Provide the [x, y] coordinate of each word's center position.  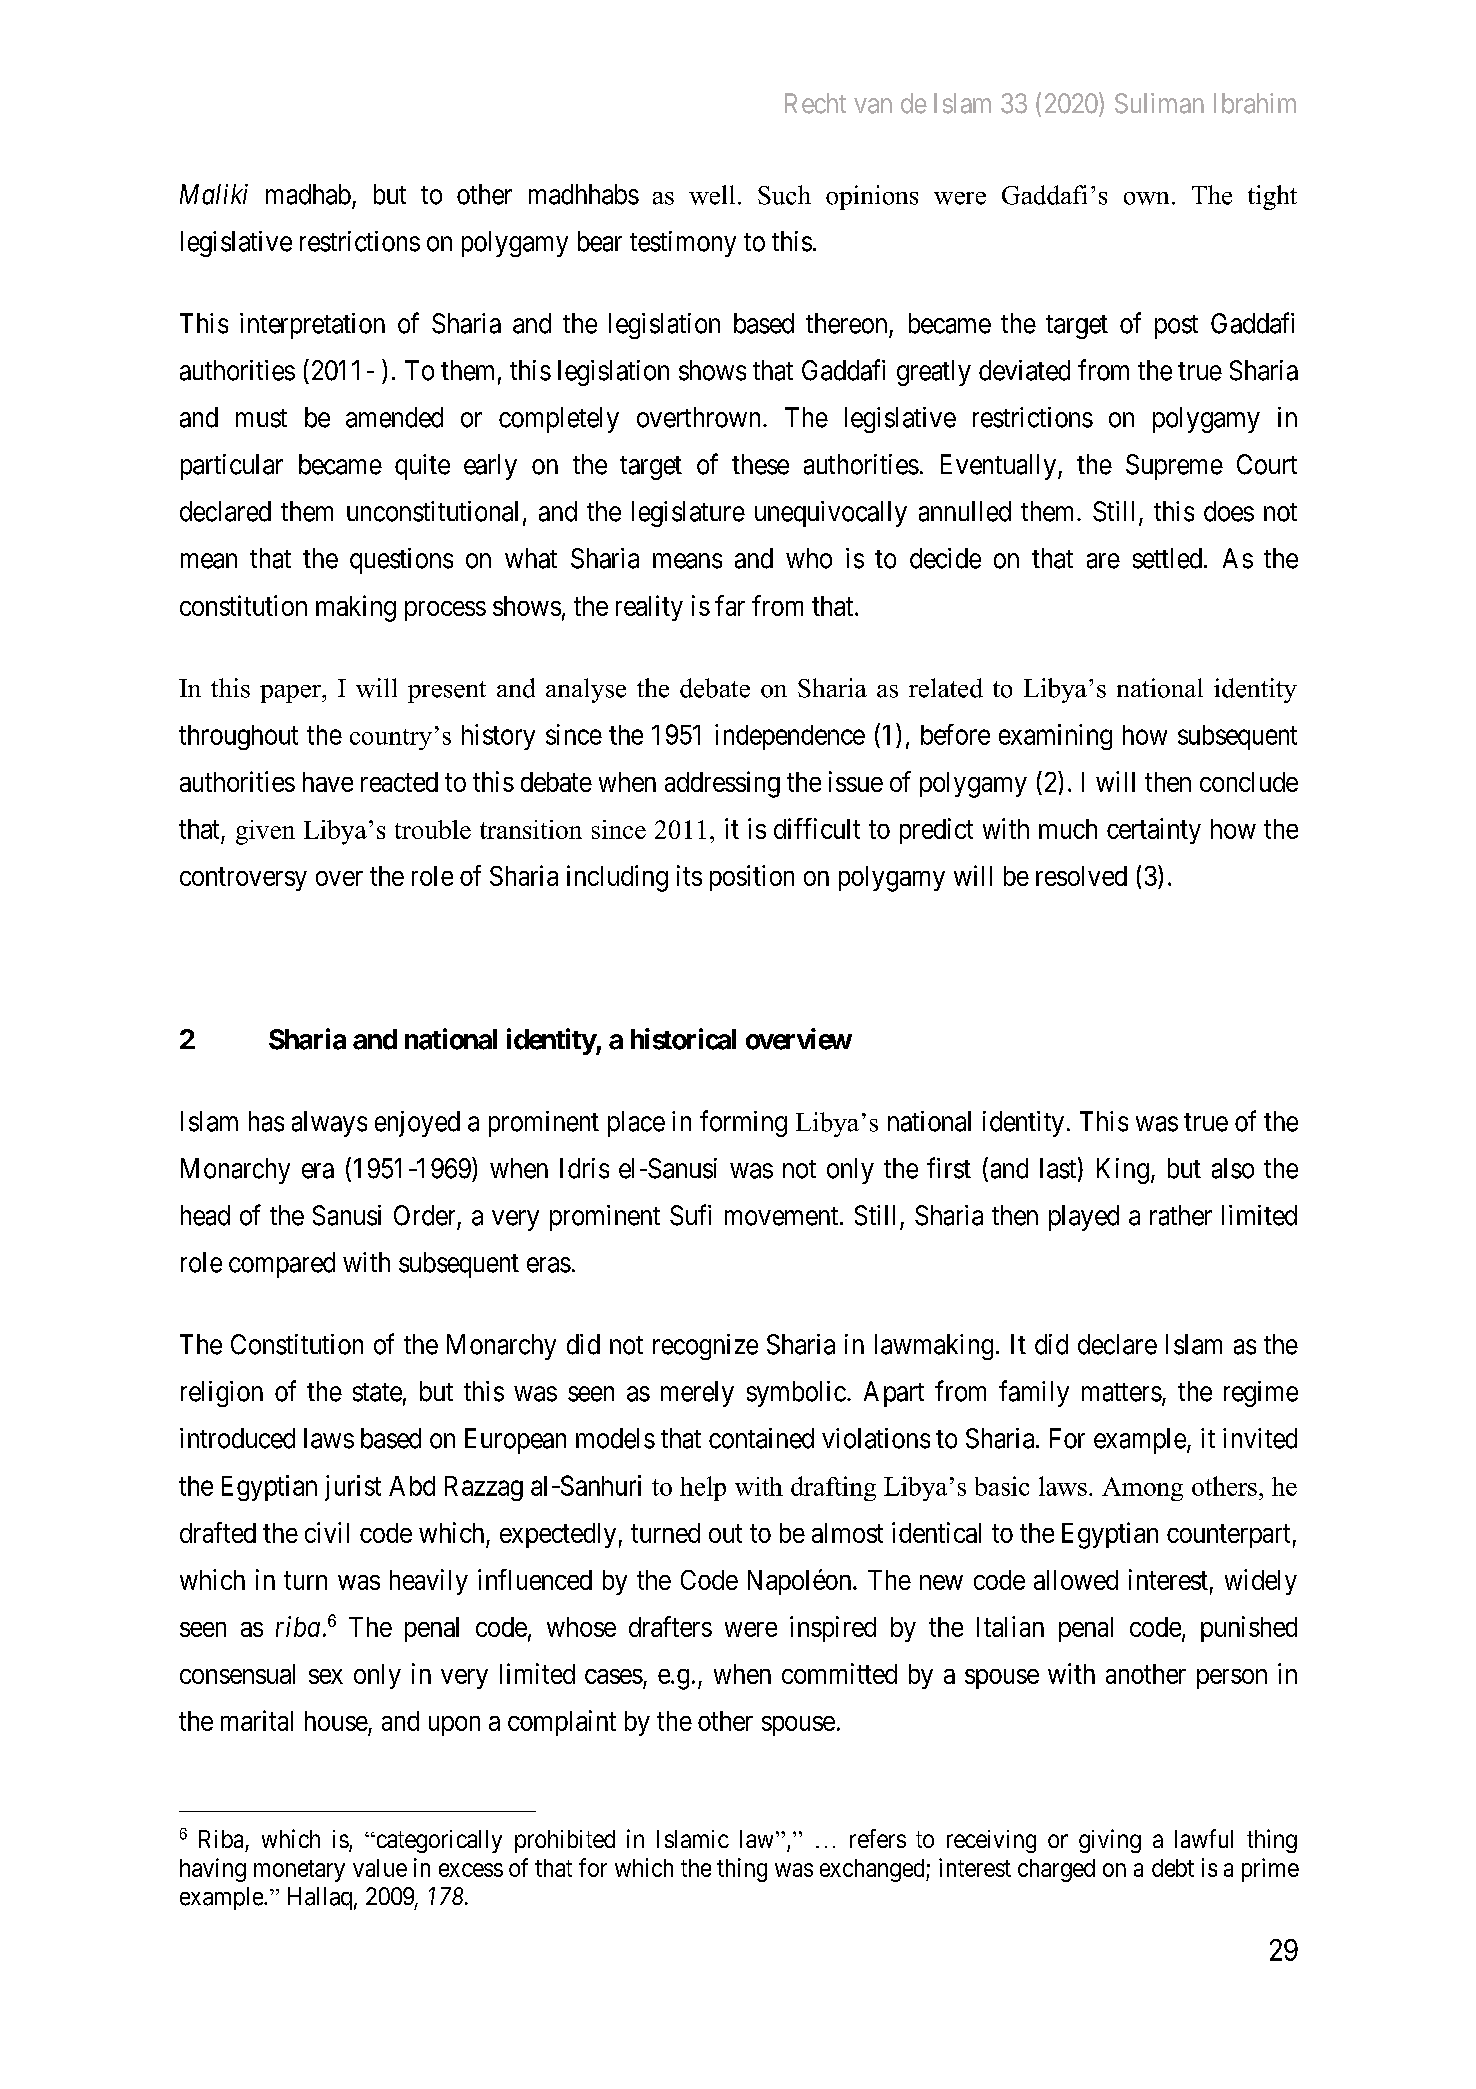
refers [878, 1838]
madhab [308, 194]
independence [790, 737]
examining [1055, 737]
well [712, 195]
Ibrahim [1255, 103]
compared [282, 1265]
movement [781, 1216]
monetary [299, 1871]
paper [291, 694]
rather [1181, 1215]
